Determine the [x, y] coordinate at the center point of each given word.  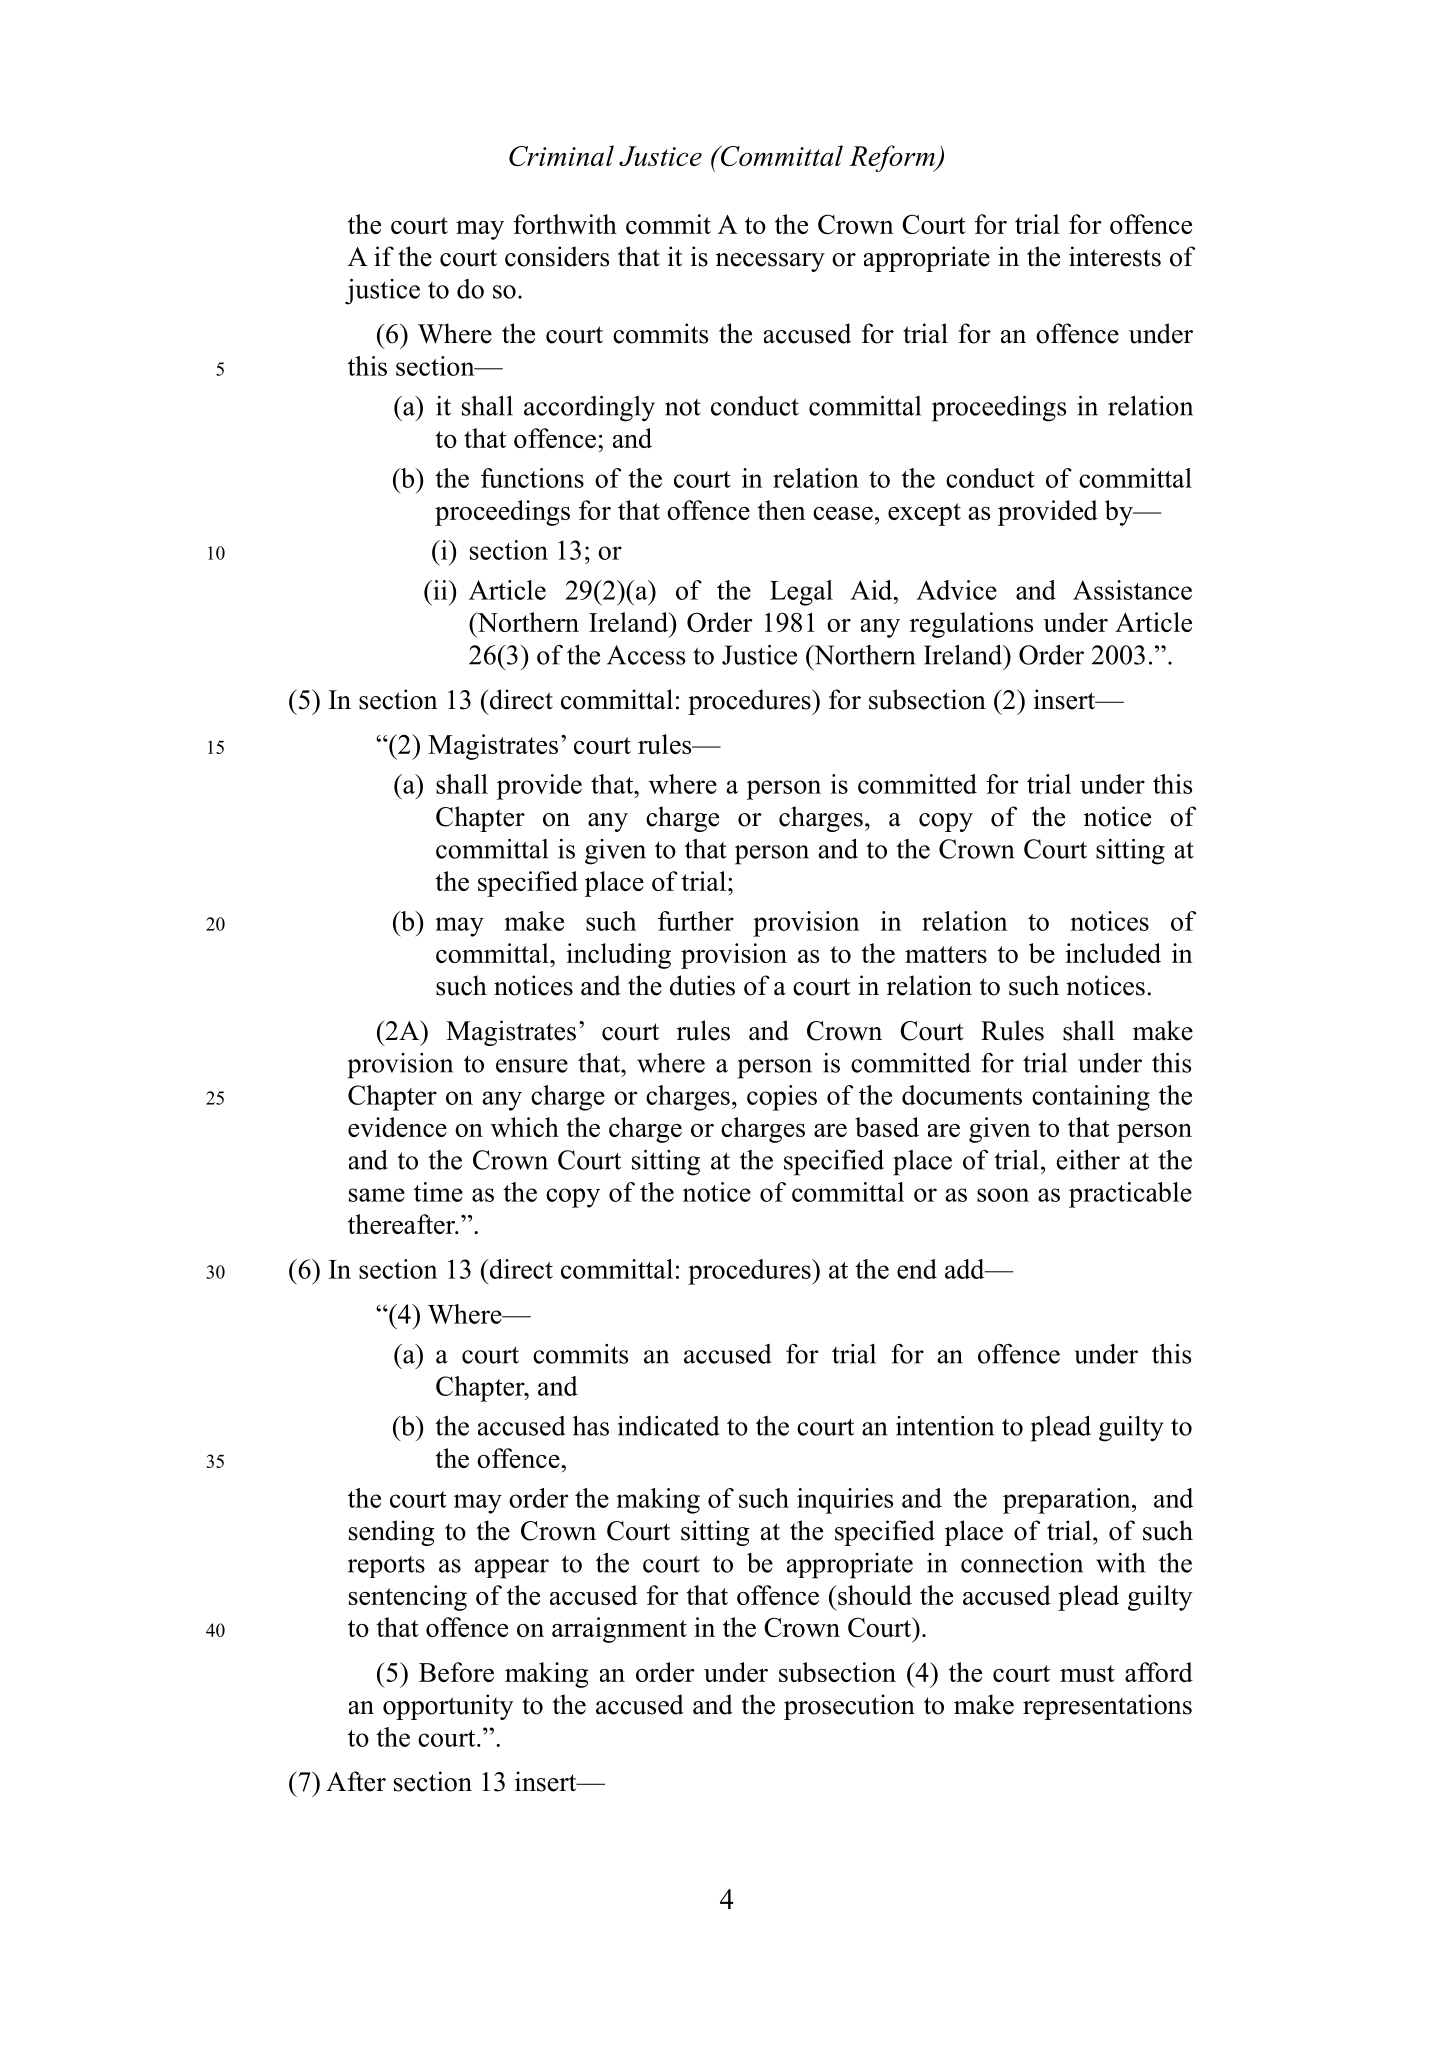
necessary [770, 262]
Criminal [561, 155]
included [1113, 953]
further [696, 921]
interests [1115, 256]
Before [456, 1672]
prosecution [849, 1707]
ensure [532, 1066]
